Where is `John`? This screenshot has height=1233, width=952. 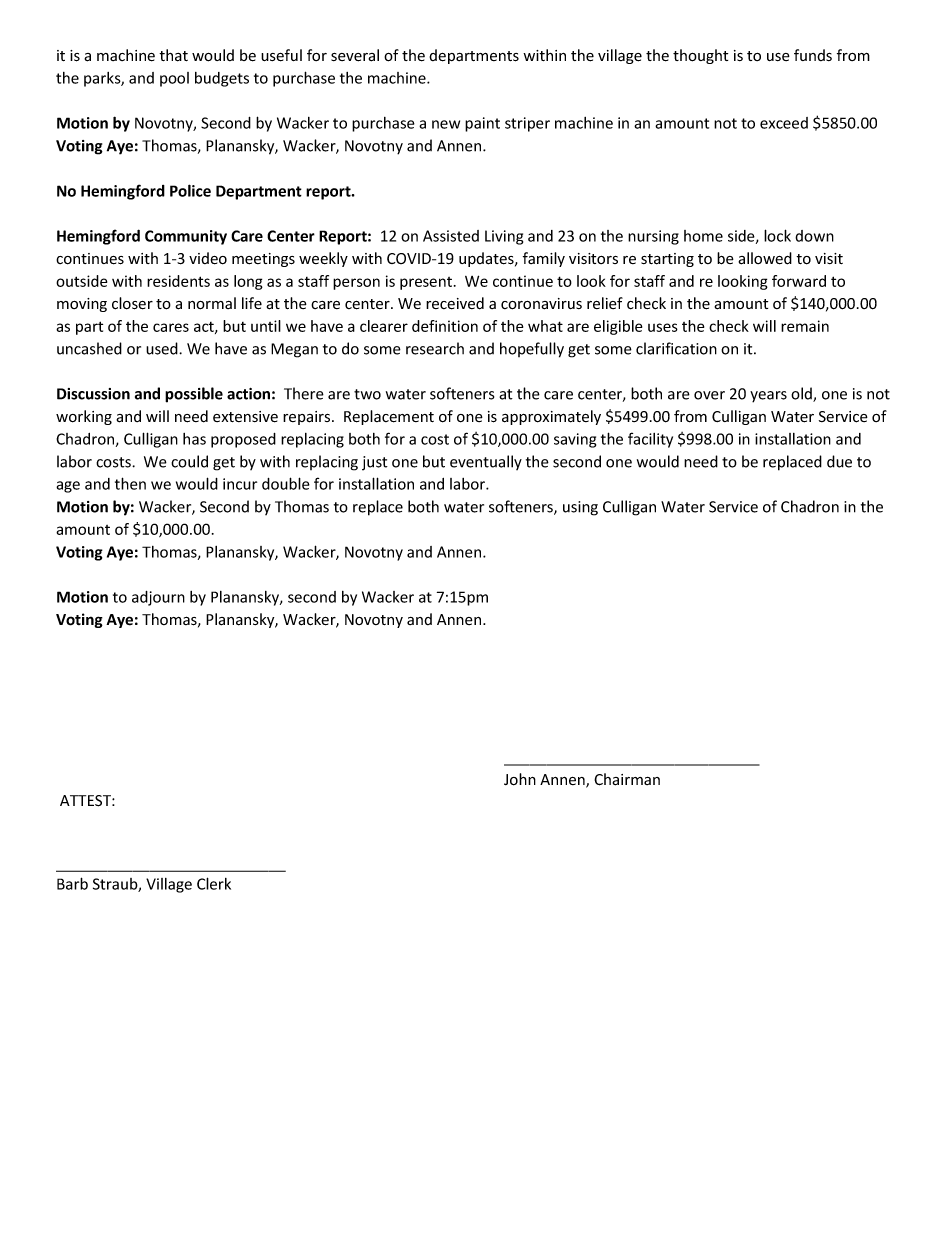 John is located at coordinates (520, 779).
